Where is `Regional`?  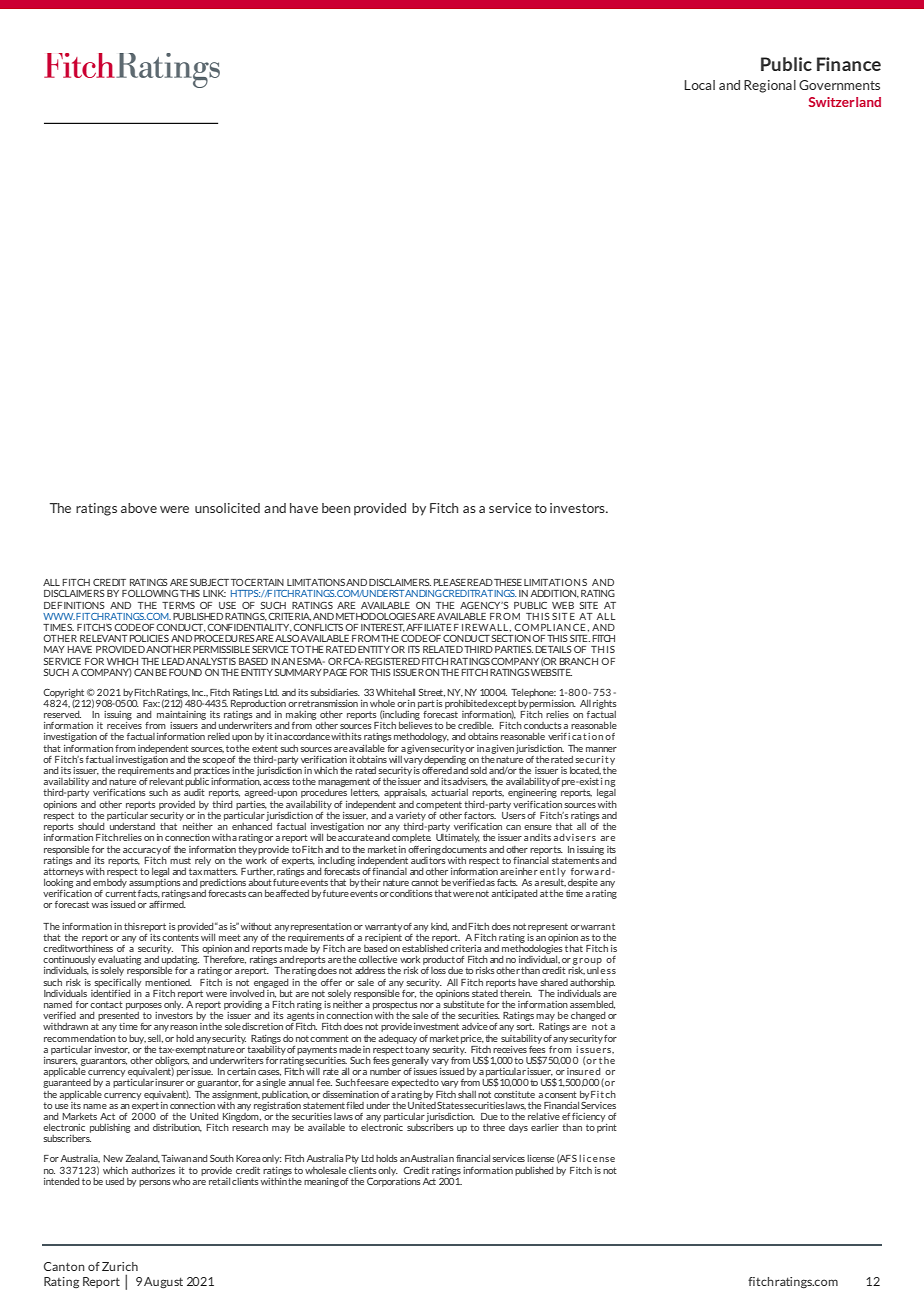 Regional is located at coordinates (770, 86).
